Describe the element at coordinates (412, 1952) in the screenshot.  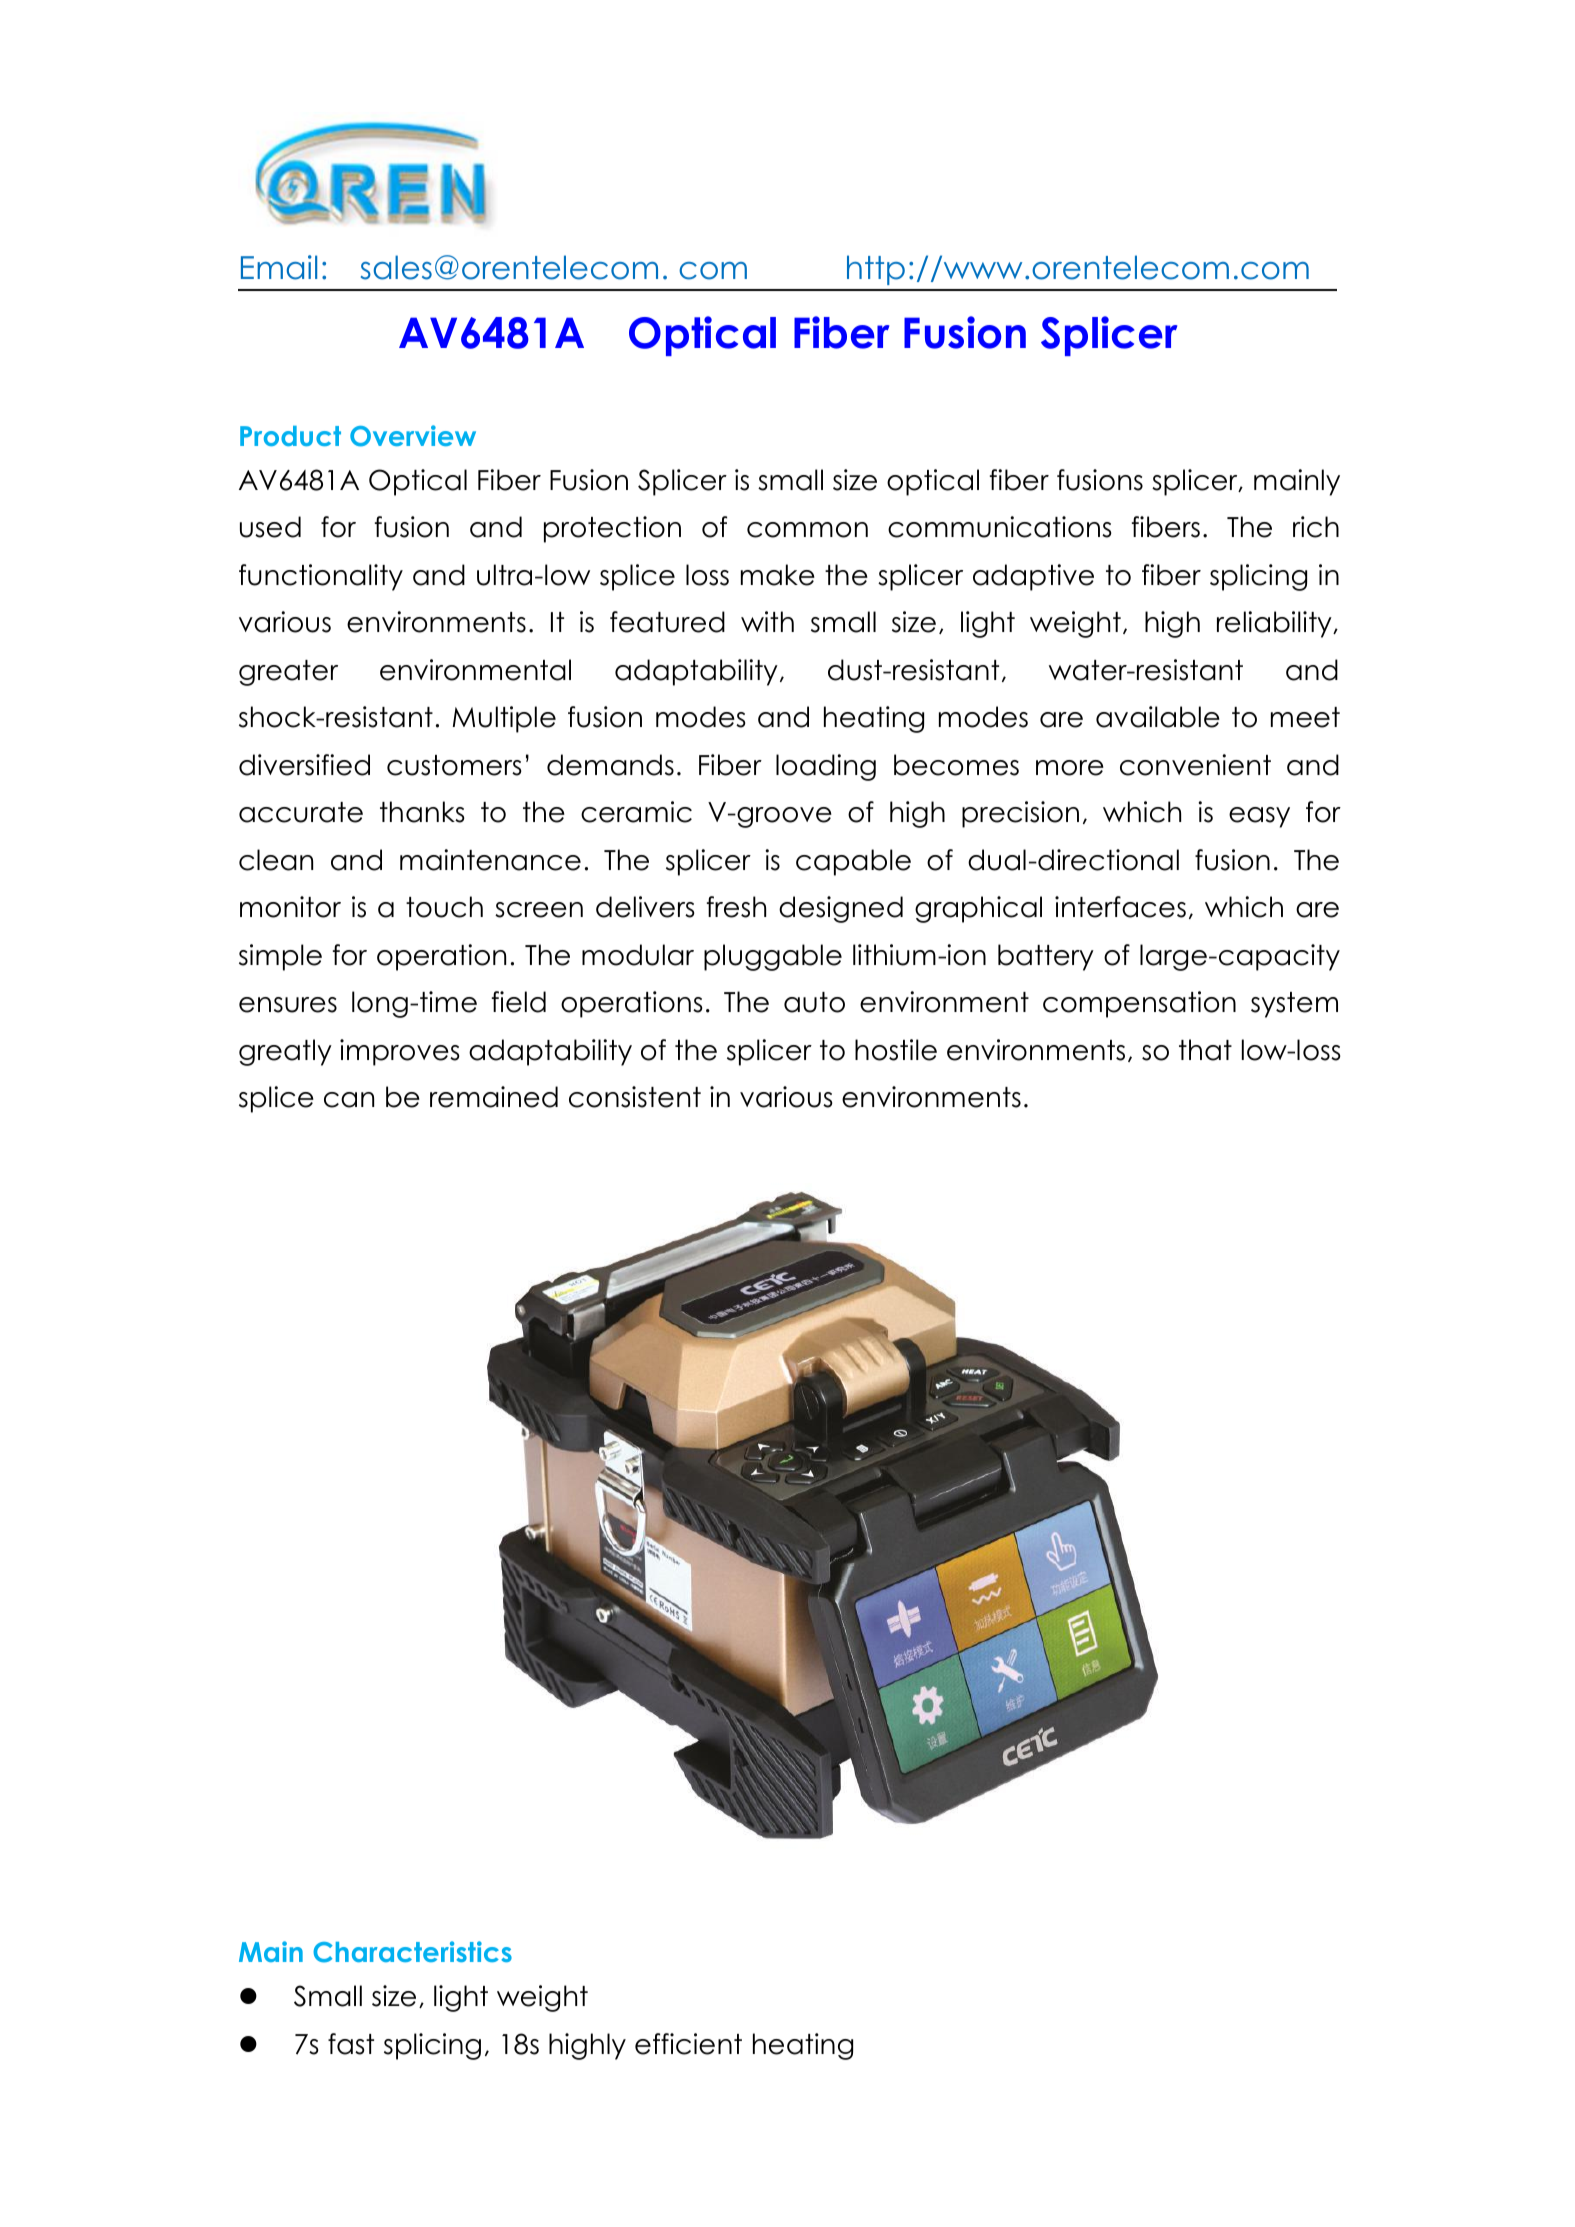
I see `Characteristics` at that location.
